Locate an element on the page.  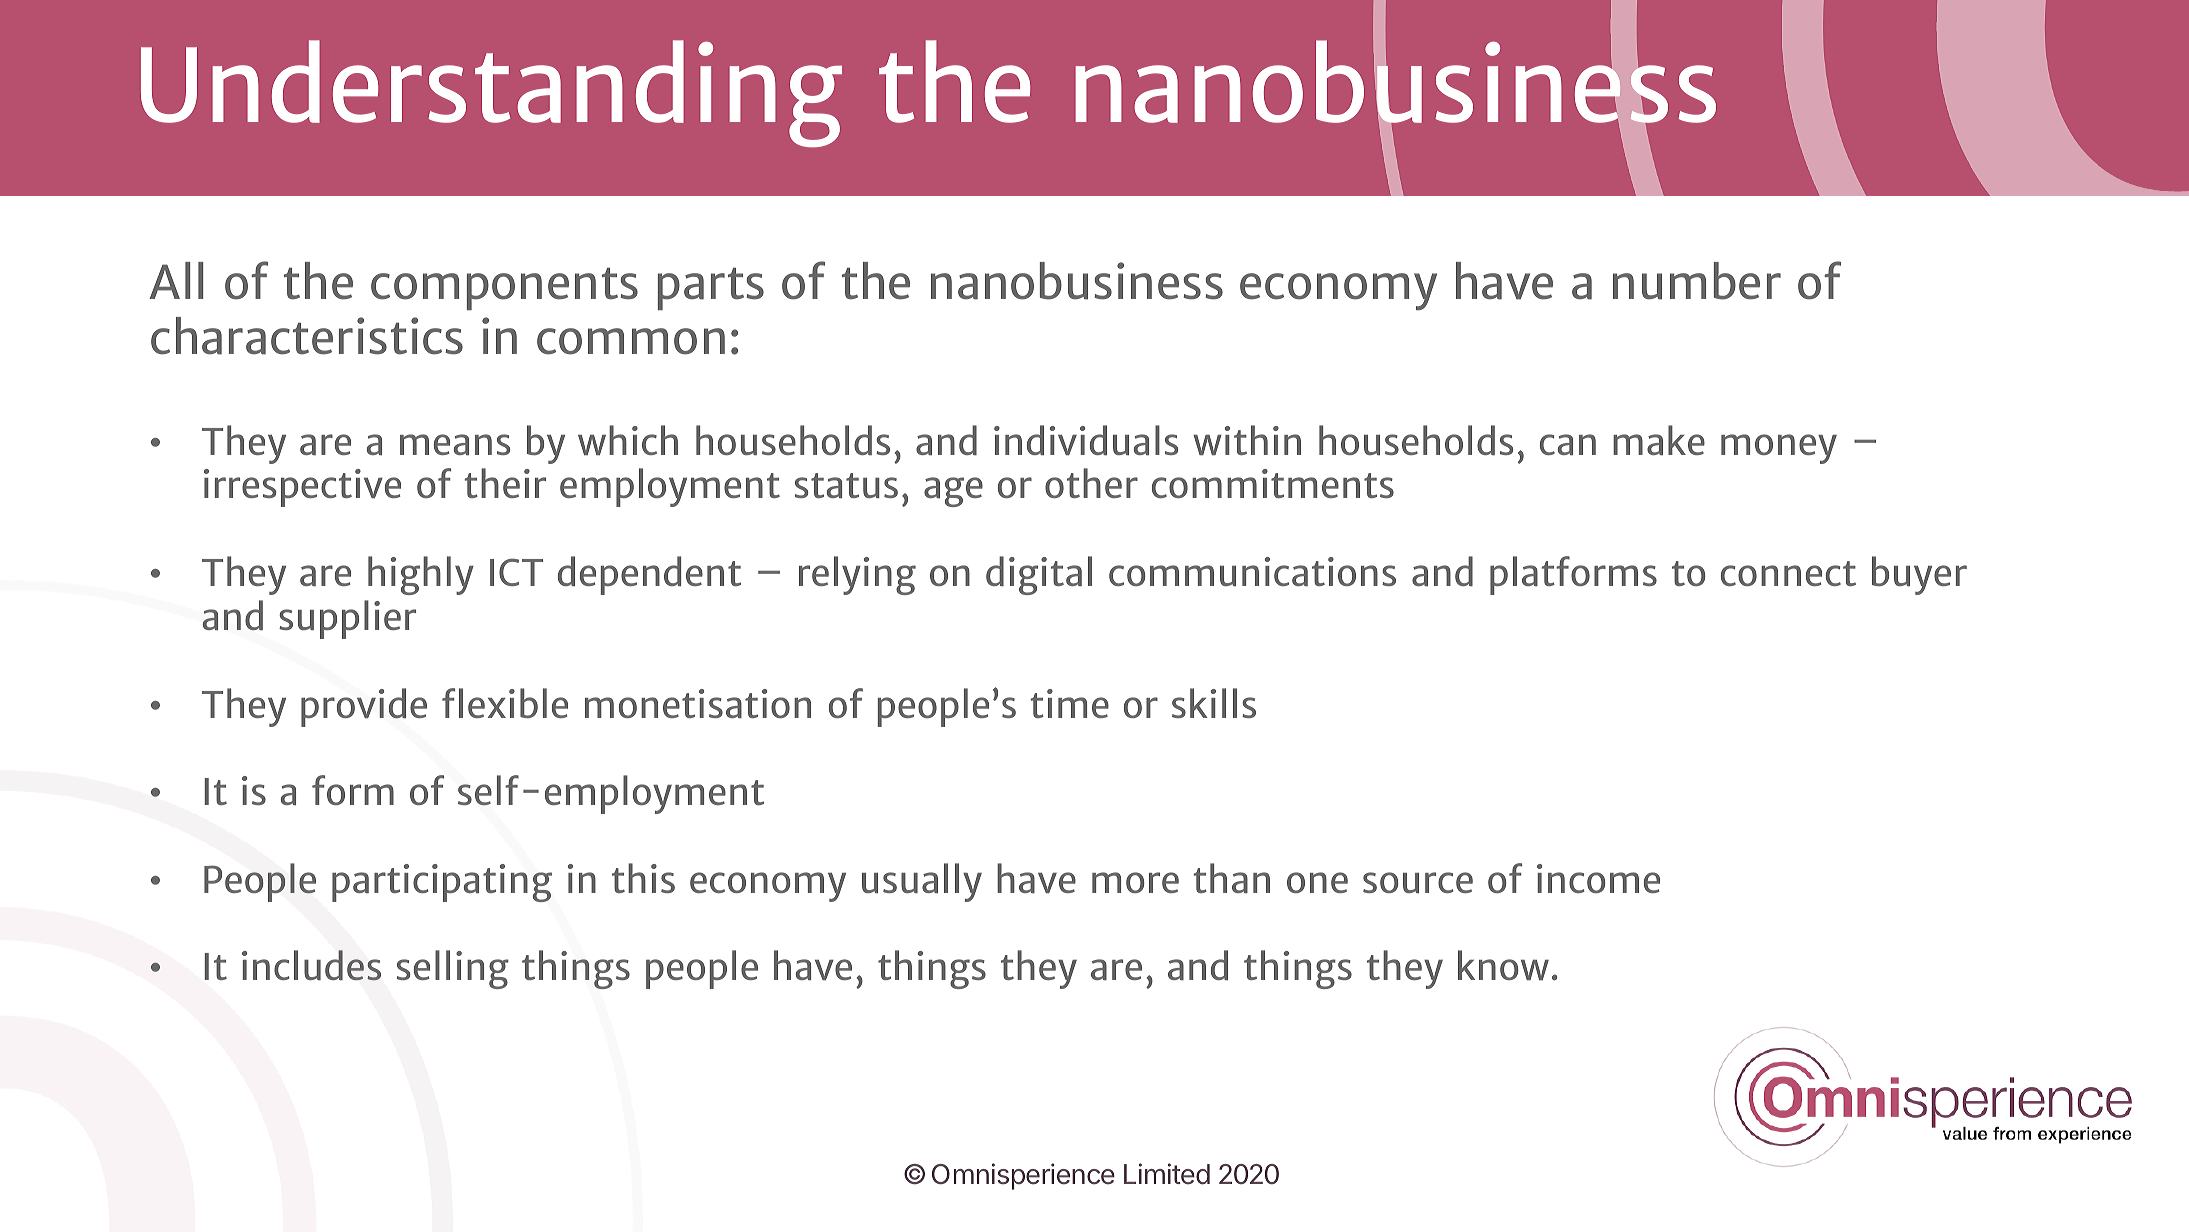
money is located at coordinates (1779, 449).
